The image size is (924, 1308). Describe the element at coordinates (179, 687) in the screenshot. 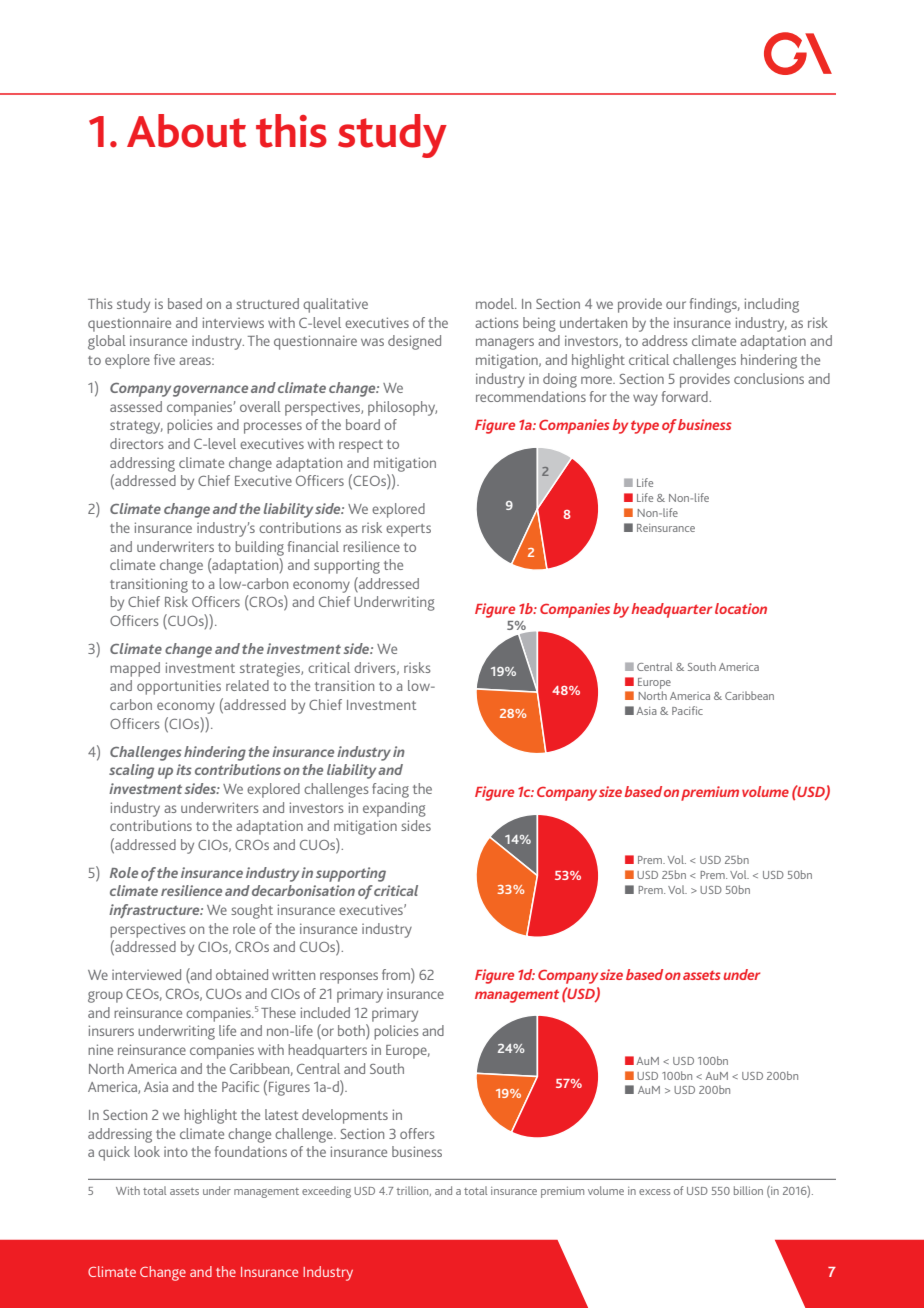

I see `opportunities` at that location.
